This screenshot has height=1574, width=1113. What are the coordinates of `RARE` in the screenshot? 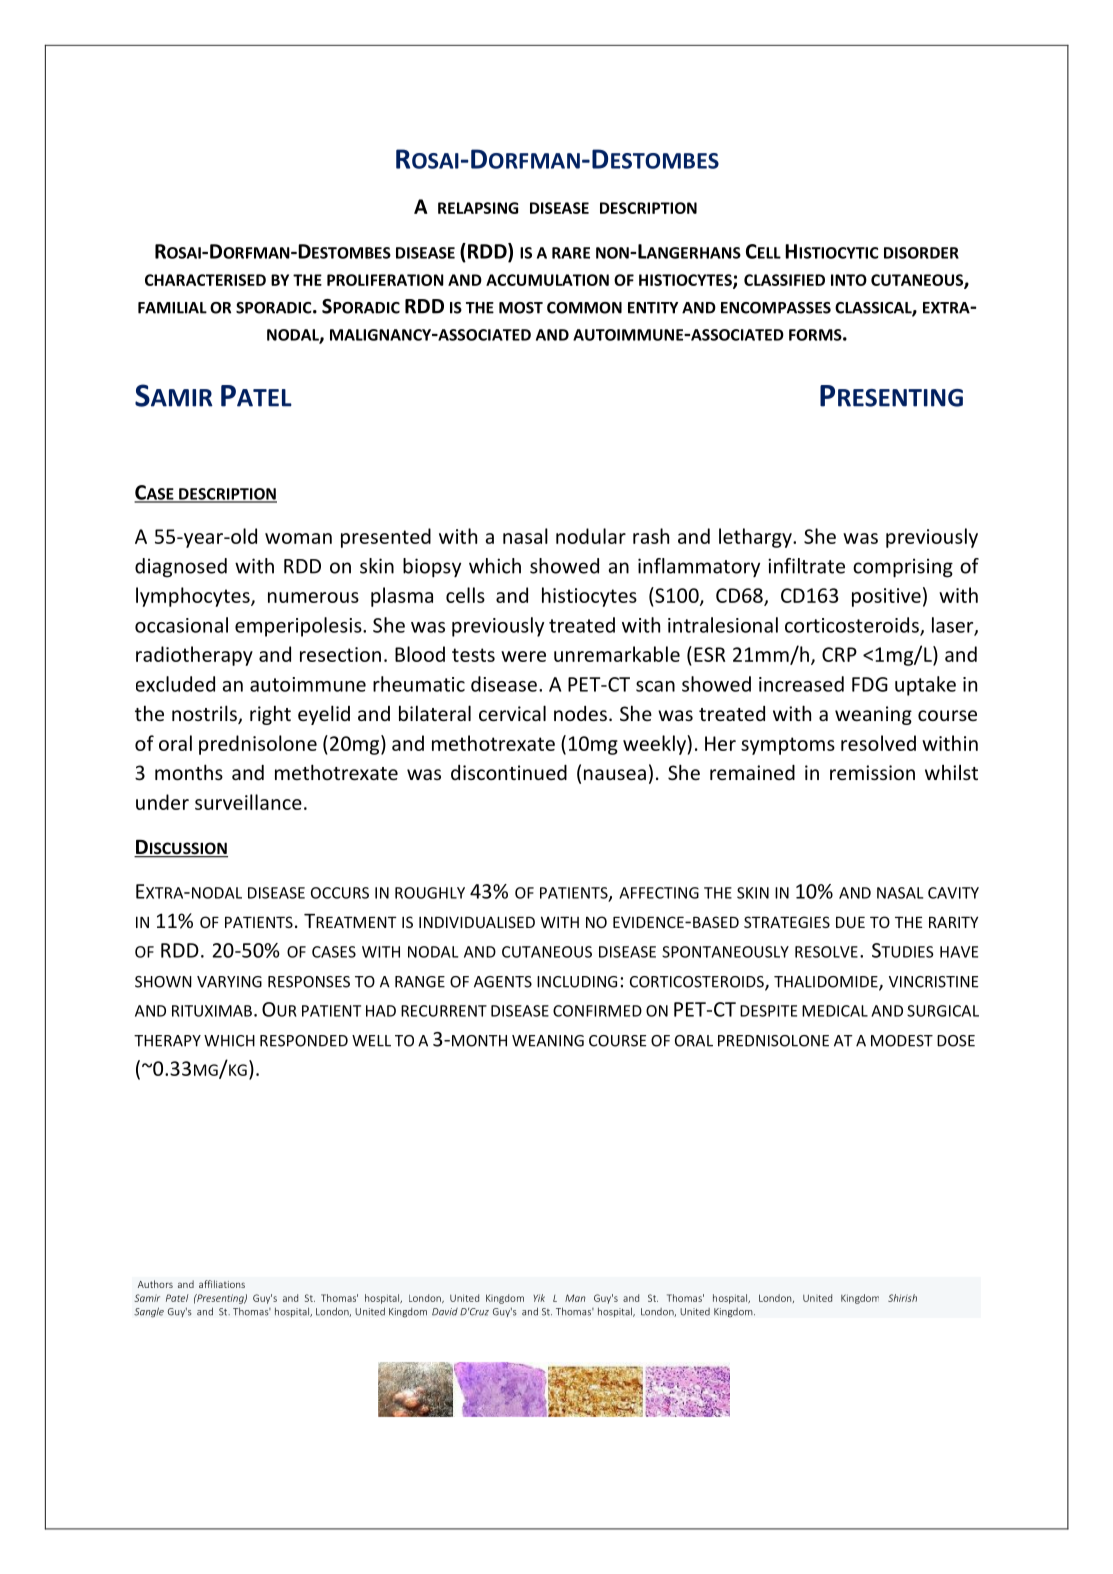 It's located at (571, 253).
